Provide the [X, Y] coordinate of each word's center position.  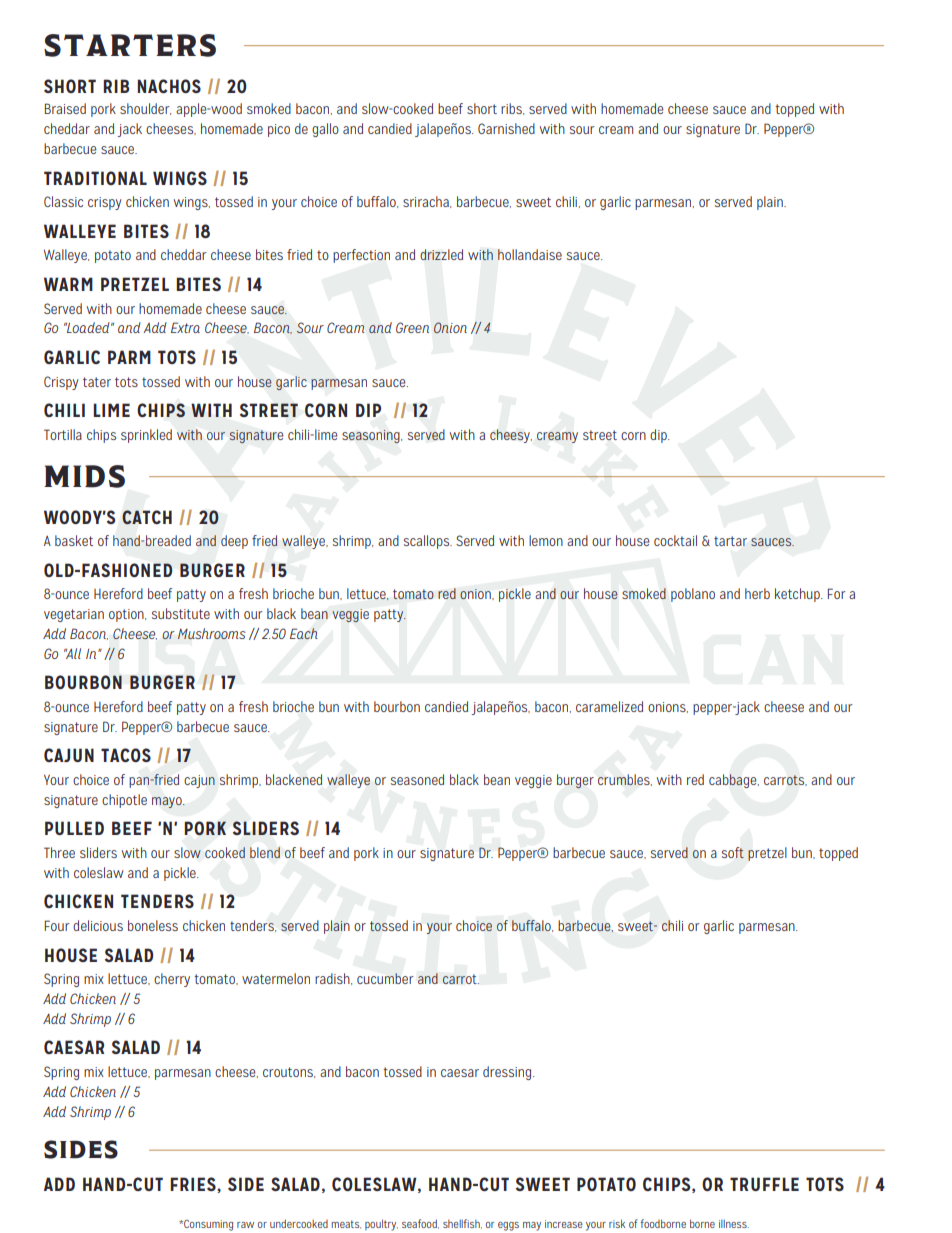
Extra [185, 327]
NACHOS [169, 86]
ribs [512, 109]
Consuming [207, 1225]
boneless [153, 925]
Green [412, 327]
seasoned [417, 779]
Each [304, 633]
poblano [693, 595]
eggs [508, 1226]
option [127, 615]
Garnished [506, 128]
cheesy [511, 436]
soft [733, 852]
